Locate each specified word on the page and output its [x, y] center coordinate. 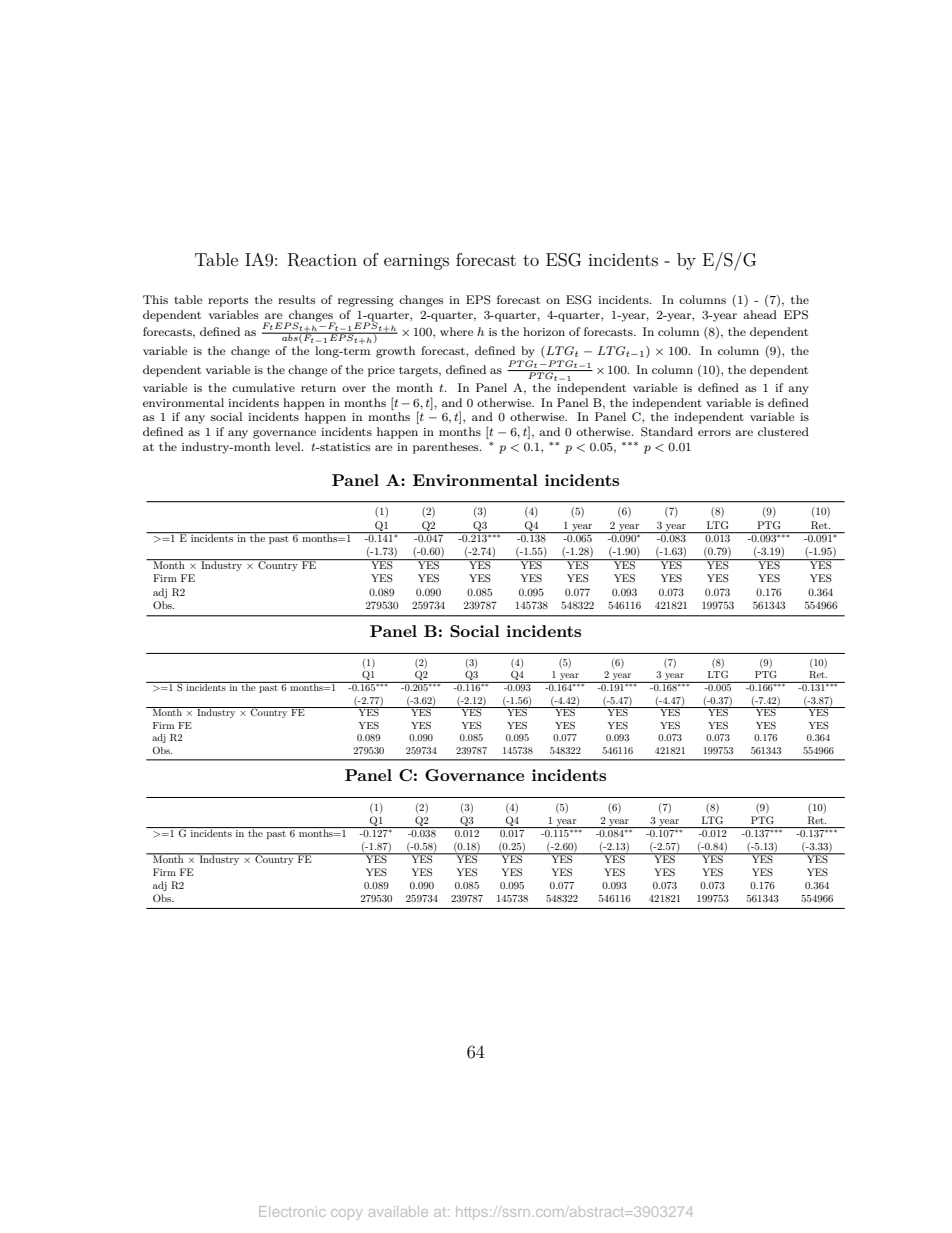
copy [346, 1214]
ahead [760, 314]
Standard [667, 432]
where [457, 331]
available [398, 1211]
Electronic [292, 1211]
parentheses [447, 448]
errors [714, 433]
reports [228, 301]
